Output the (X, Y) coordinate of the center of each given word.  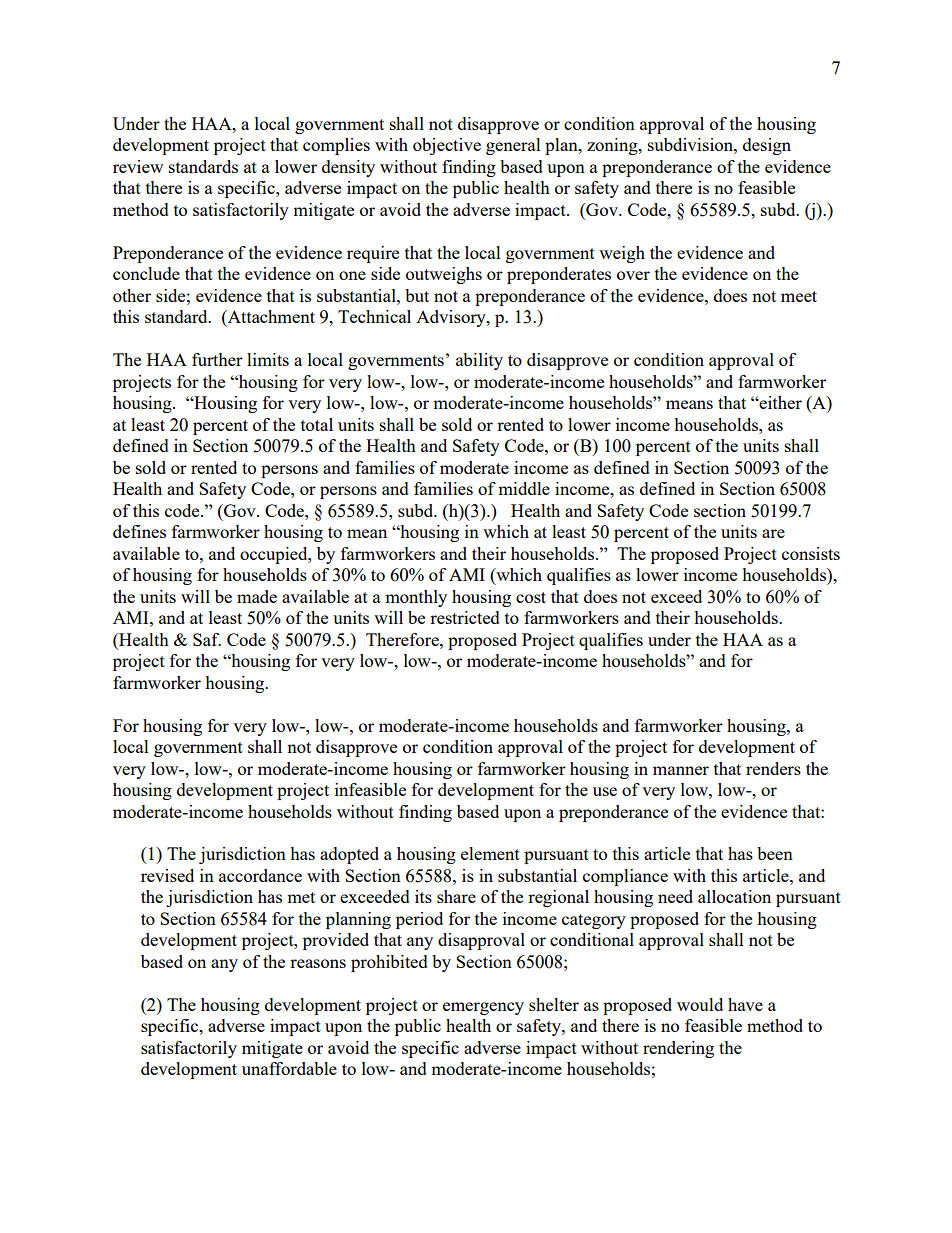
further (217, 359)
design (767, 146)
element (490, 853)
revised (167, 875)
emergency (483, 1008)
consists (811, 553)
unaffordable (289, 1068)
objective (447, 146)
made (257, 596)
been (775, 853)
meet (799, 296)
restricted (465, 617)
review (138, 166)
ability (479, 361)
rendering (678, 1049)
